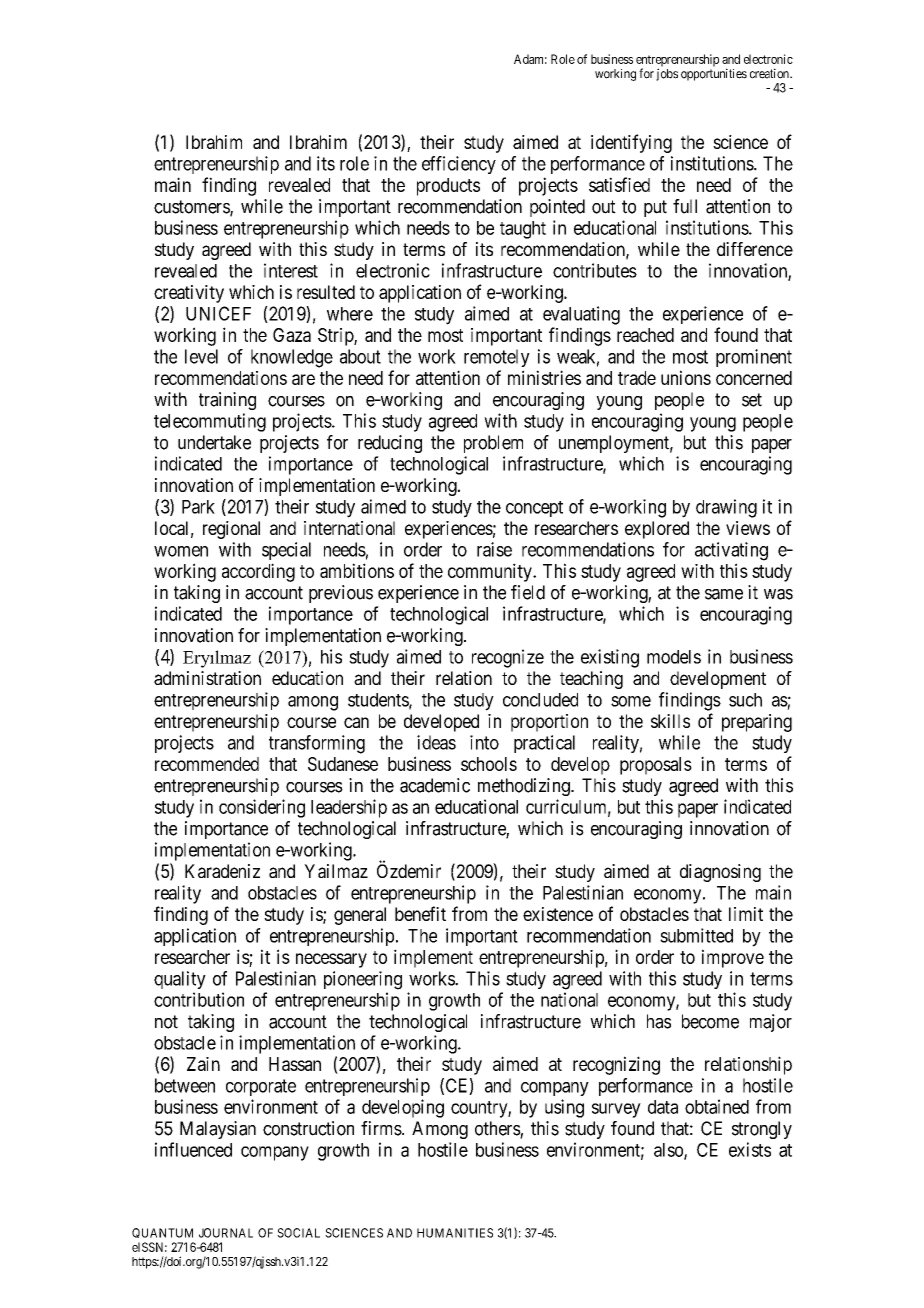 The width and height of the document is (924, 1308). What do you see at coordinates (669, 1151) in the document?
I see `also` at bounding box center [669, 1151].
